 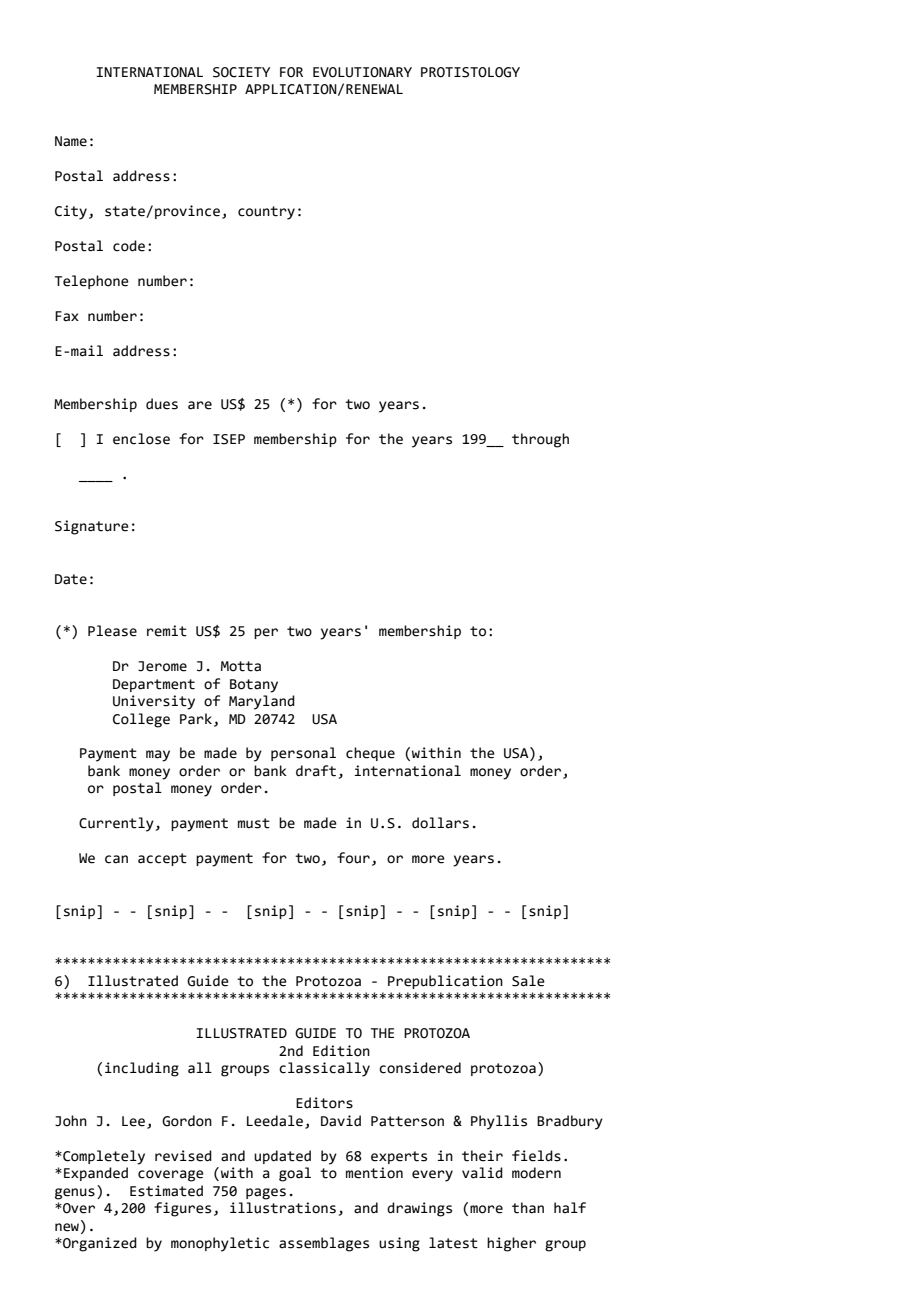 What do you see at coordinates (362, 72) in the screenshot?
I see `EVOLUTIONARY` at bounding box center [362, 72].
